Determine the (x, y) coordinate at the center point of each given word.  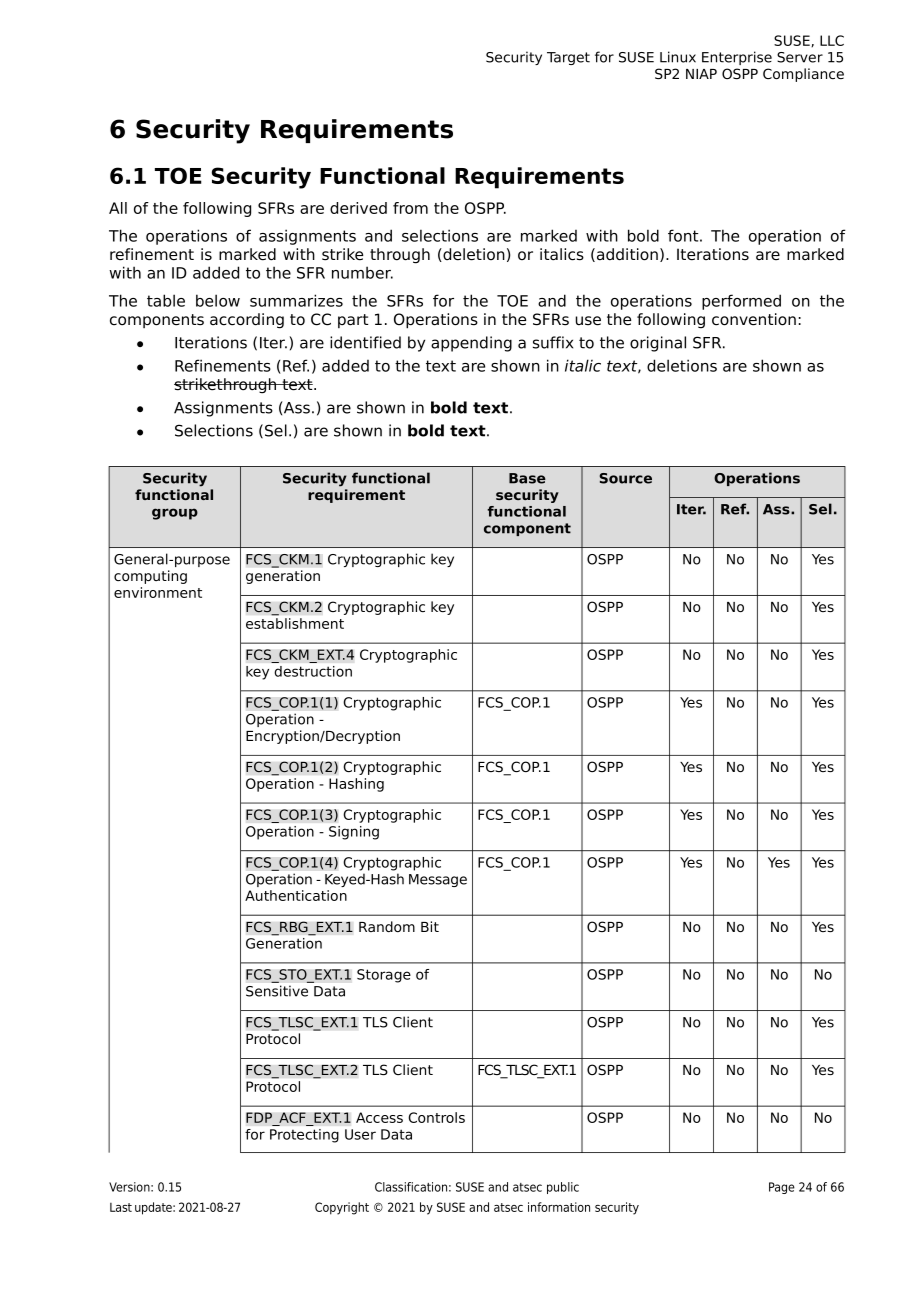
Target (568, 58)
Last (121, 1207)
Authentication (296, 895)
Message (438, 880)
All (118, 208)
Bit (430, 926)
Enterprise (737, 58)
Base (527, 478)
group (175, 514)
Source (626, 478)
